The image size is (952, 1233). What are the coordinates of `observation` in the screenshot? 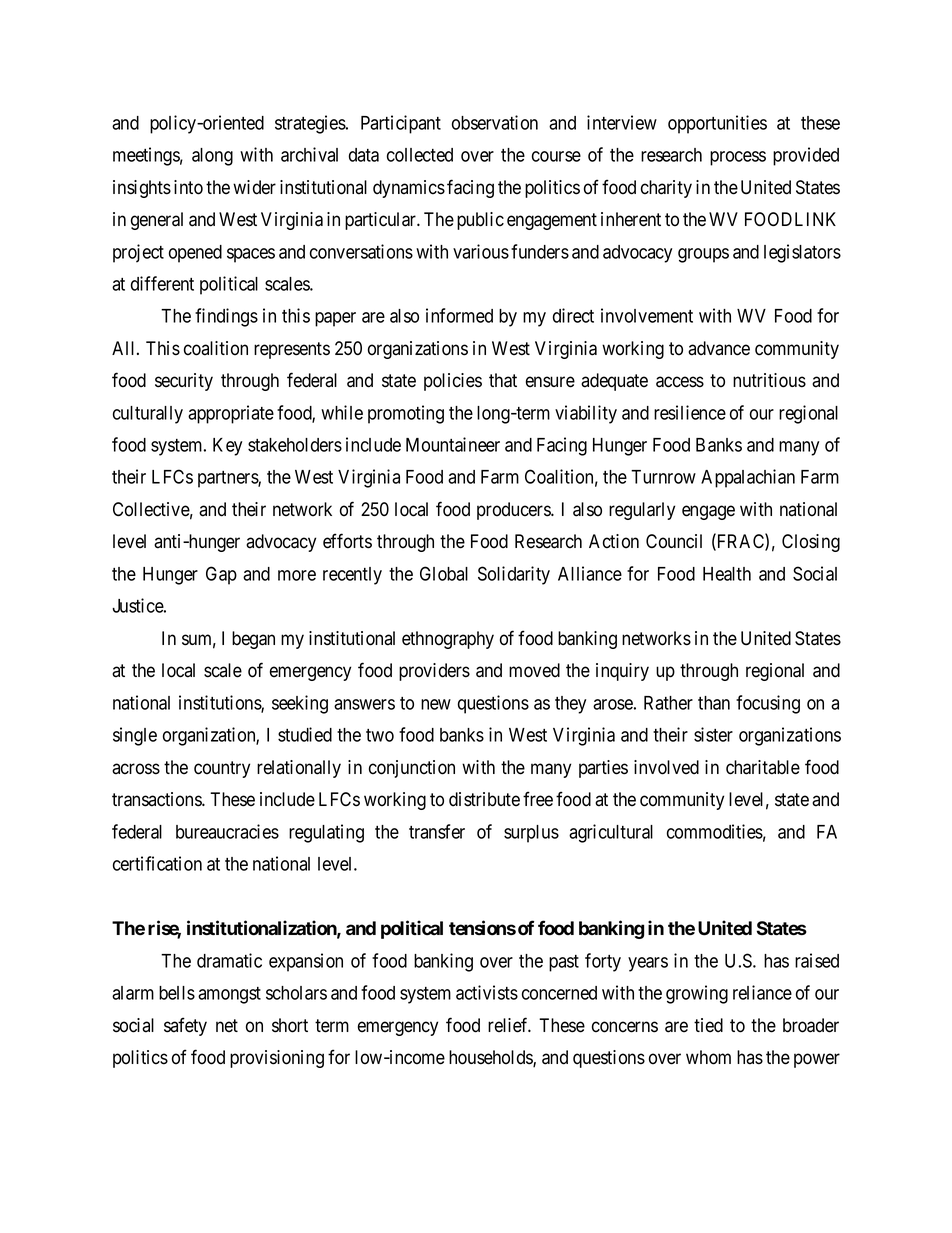 It's located at (495, 122).
